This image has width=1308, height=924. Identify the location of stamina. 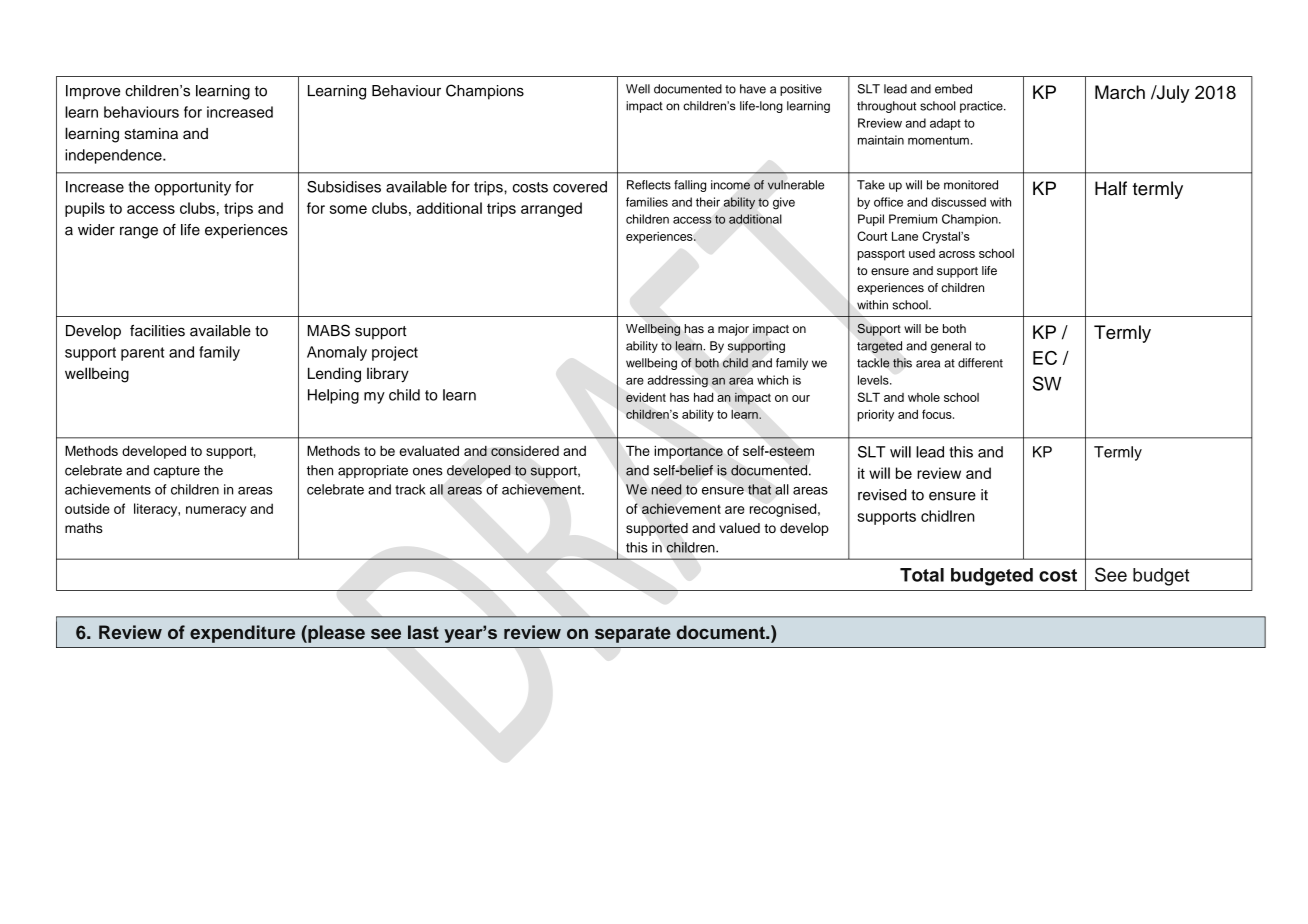
(151, 134).
